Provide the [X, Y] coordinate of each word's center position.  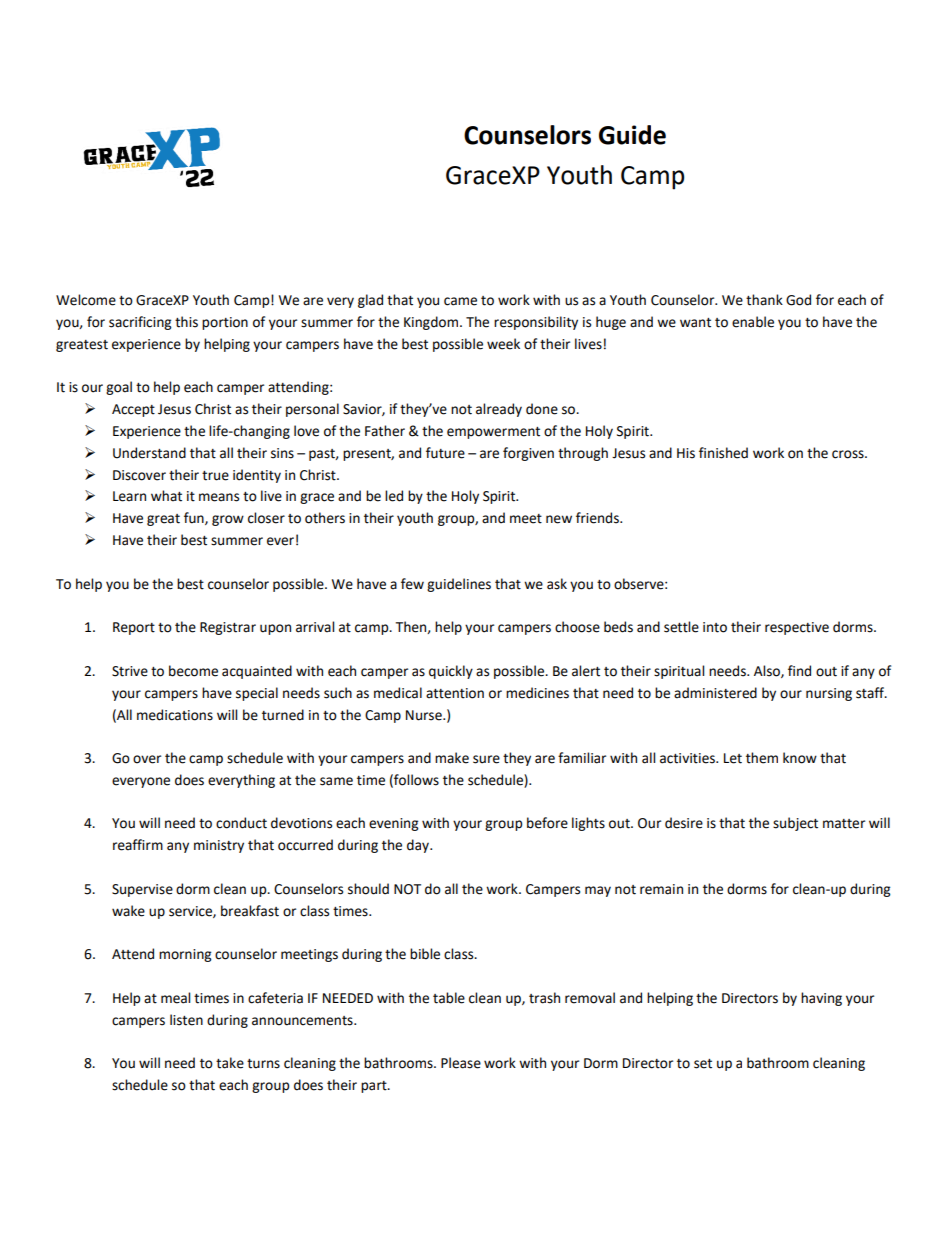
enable [753, 322]
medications [175, 715]
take [230, 1063]
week [503, 344]
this [186, 322]
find [799, 671]
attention [455, 693]
